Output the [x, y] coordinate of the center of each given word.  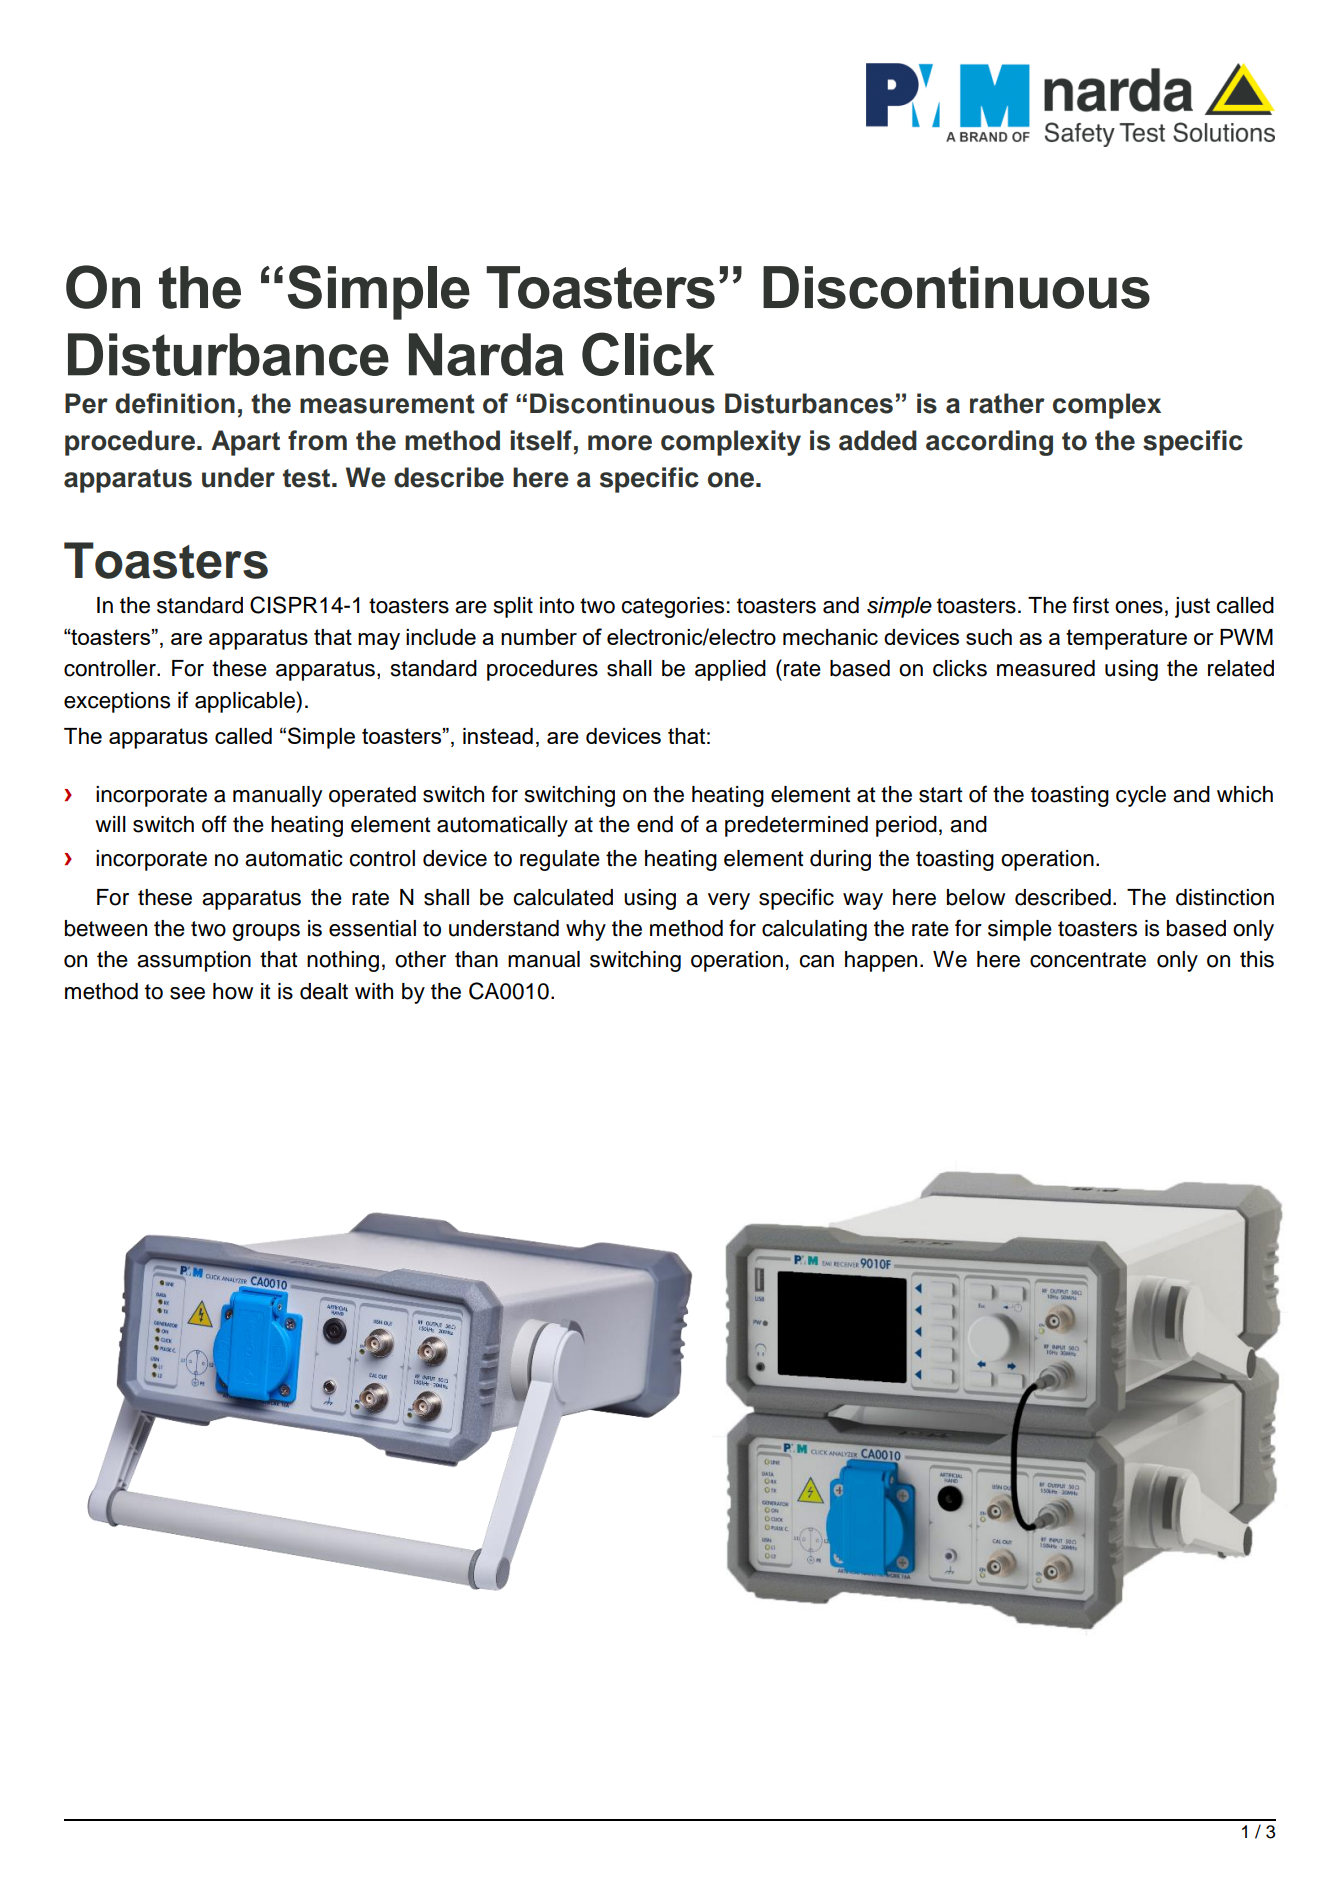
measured [1046, 668]
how [233, 991]
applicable [246, 702]
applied [730, 670]
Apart [245, 443]
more [620, 443]
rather [1007, 403]
